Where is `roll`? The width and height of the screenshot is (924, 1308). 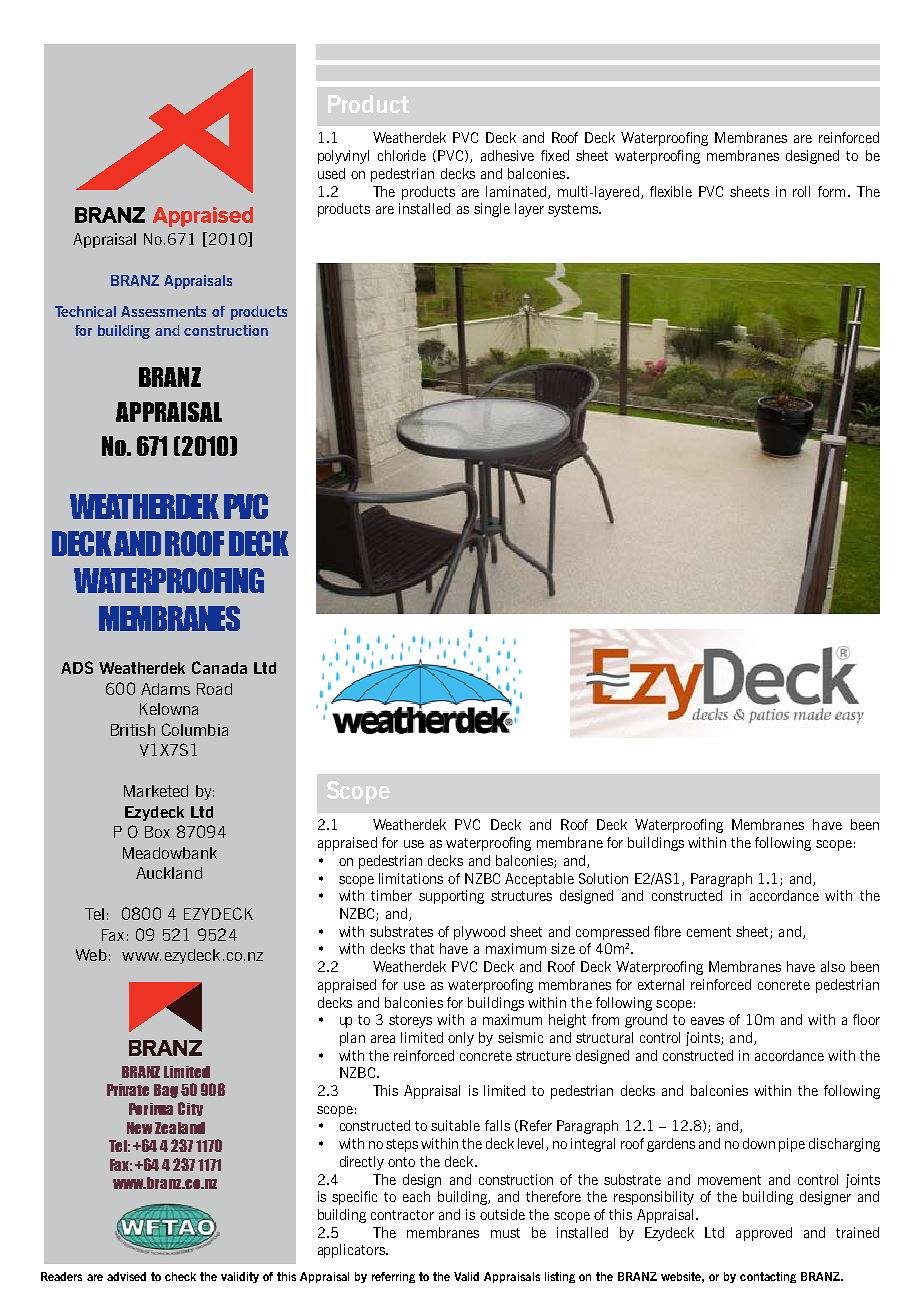
roll is located at coordinates (801, 191).
